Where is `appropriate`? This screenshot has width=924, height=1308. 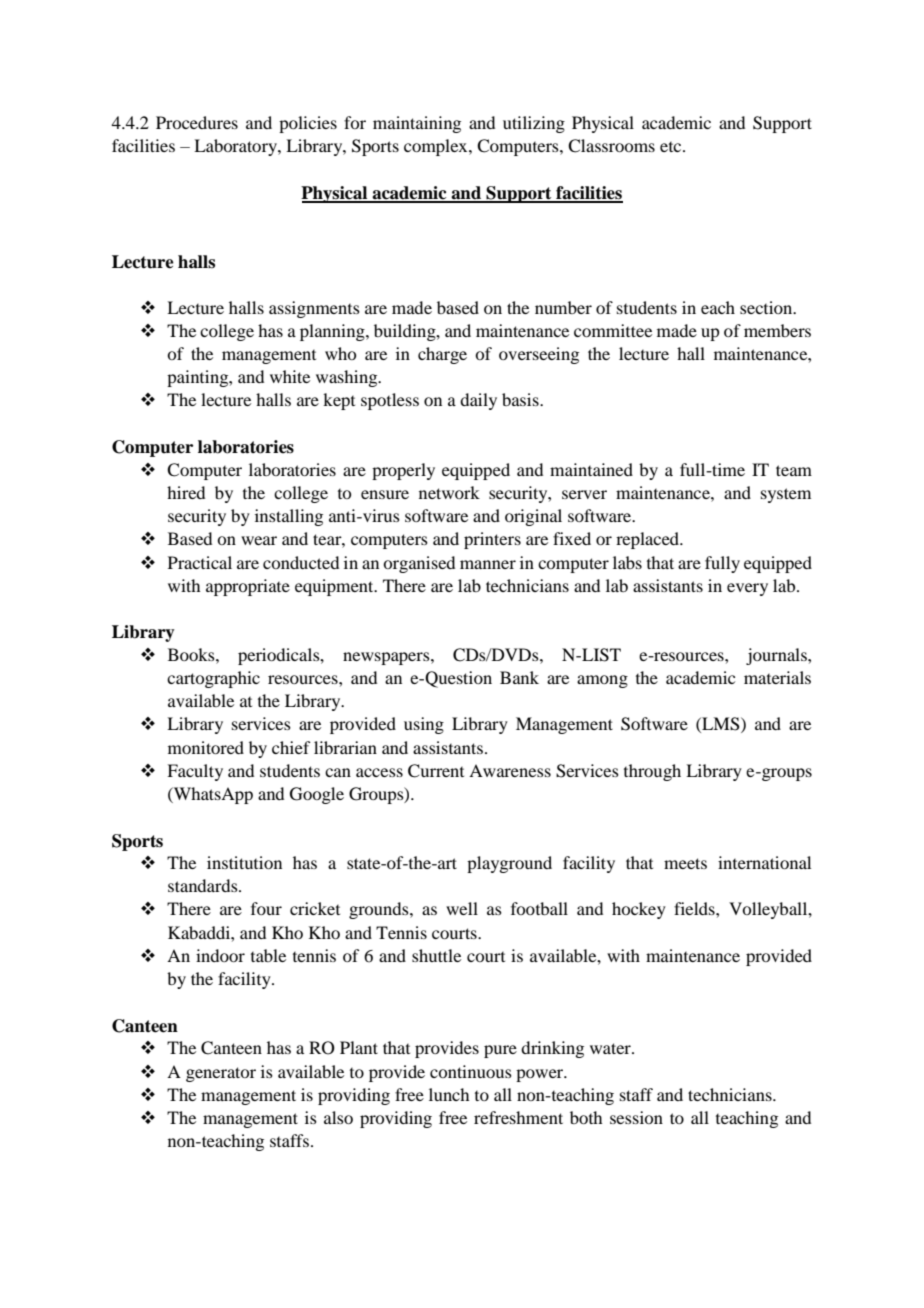 appropriate is located at coordinates (248, 587).
